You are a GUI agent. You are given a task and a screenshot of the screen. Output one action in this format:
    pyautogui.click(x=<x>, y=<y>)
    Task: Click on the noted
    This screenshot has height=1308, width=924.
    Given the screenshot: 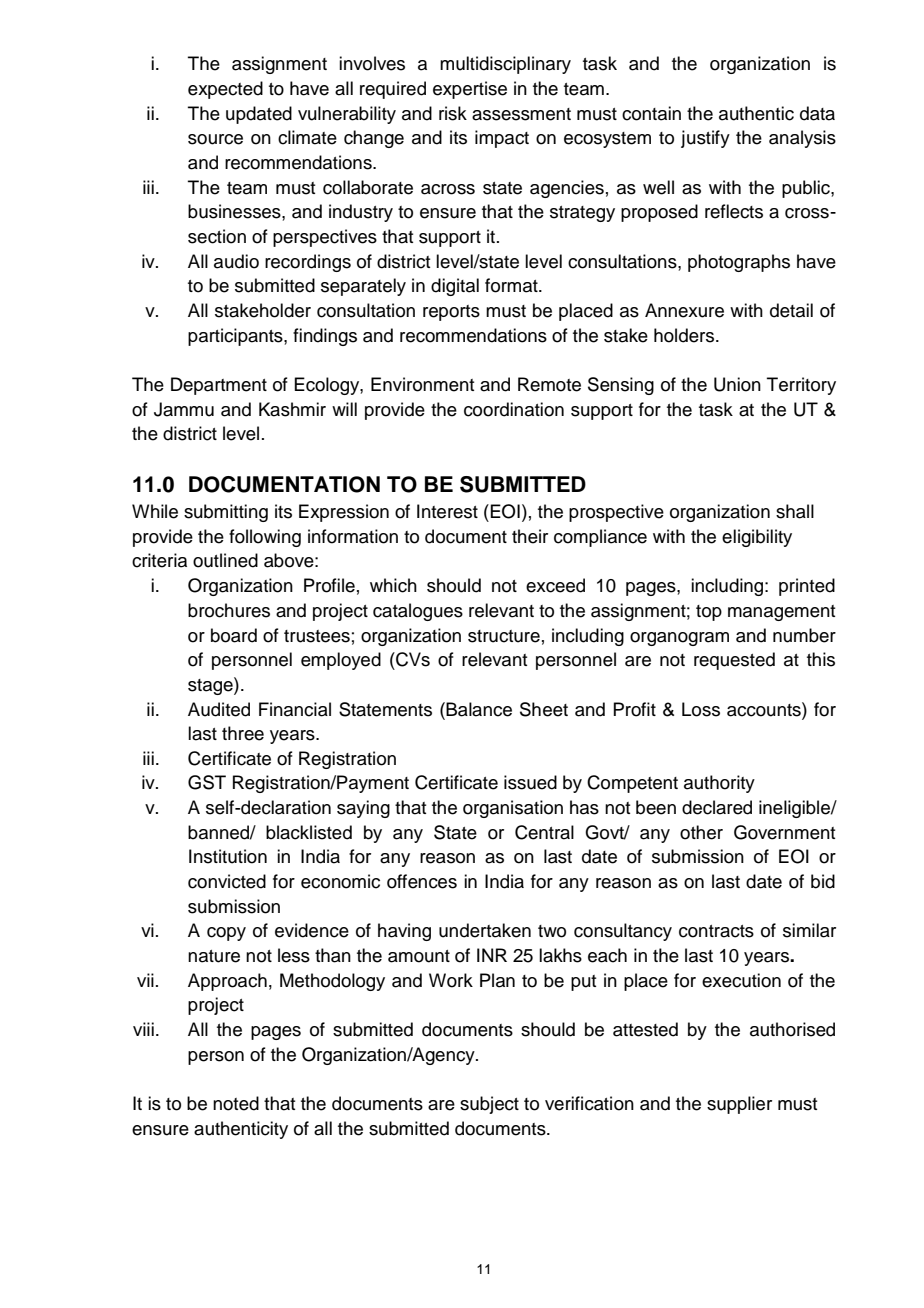 What is the action you would take?
    pyautogui.click(x=236, y=1103)
